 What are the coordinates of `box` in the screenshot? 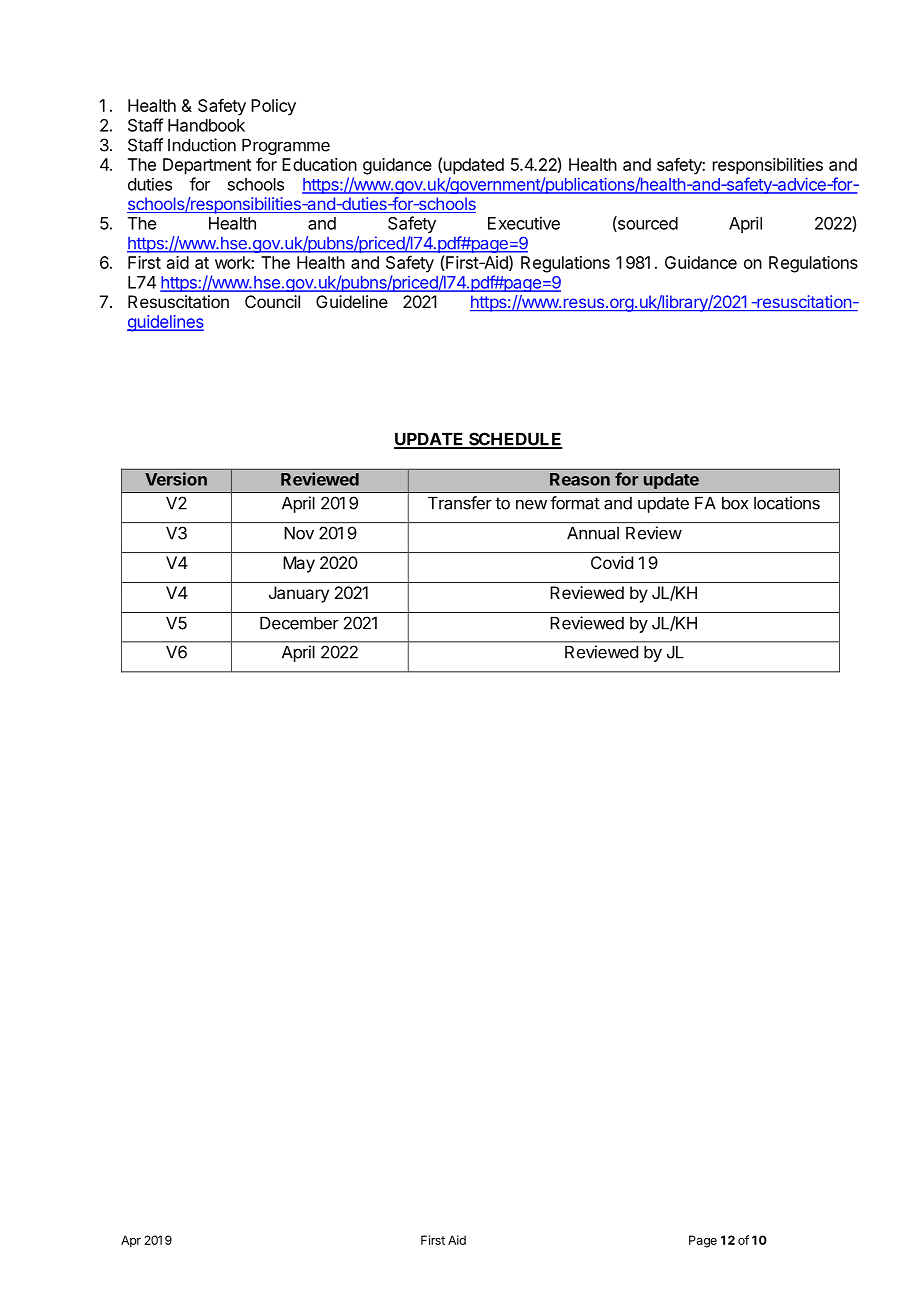 It's located at (735, 503).
